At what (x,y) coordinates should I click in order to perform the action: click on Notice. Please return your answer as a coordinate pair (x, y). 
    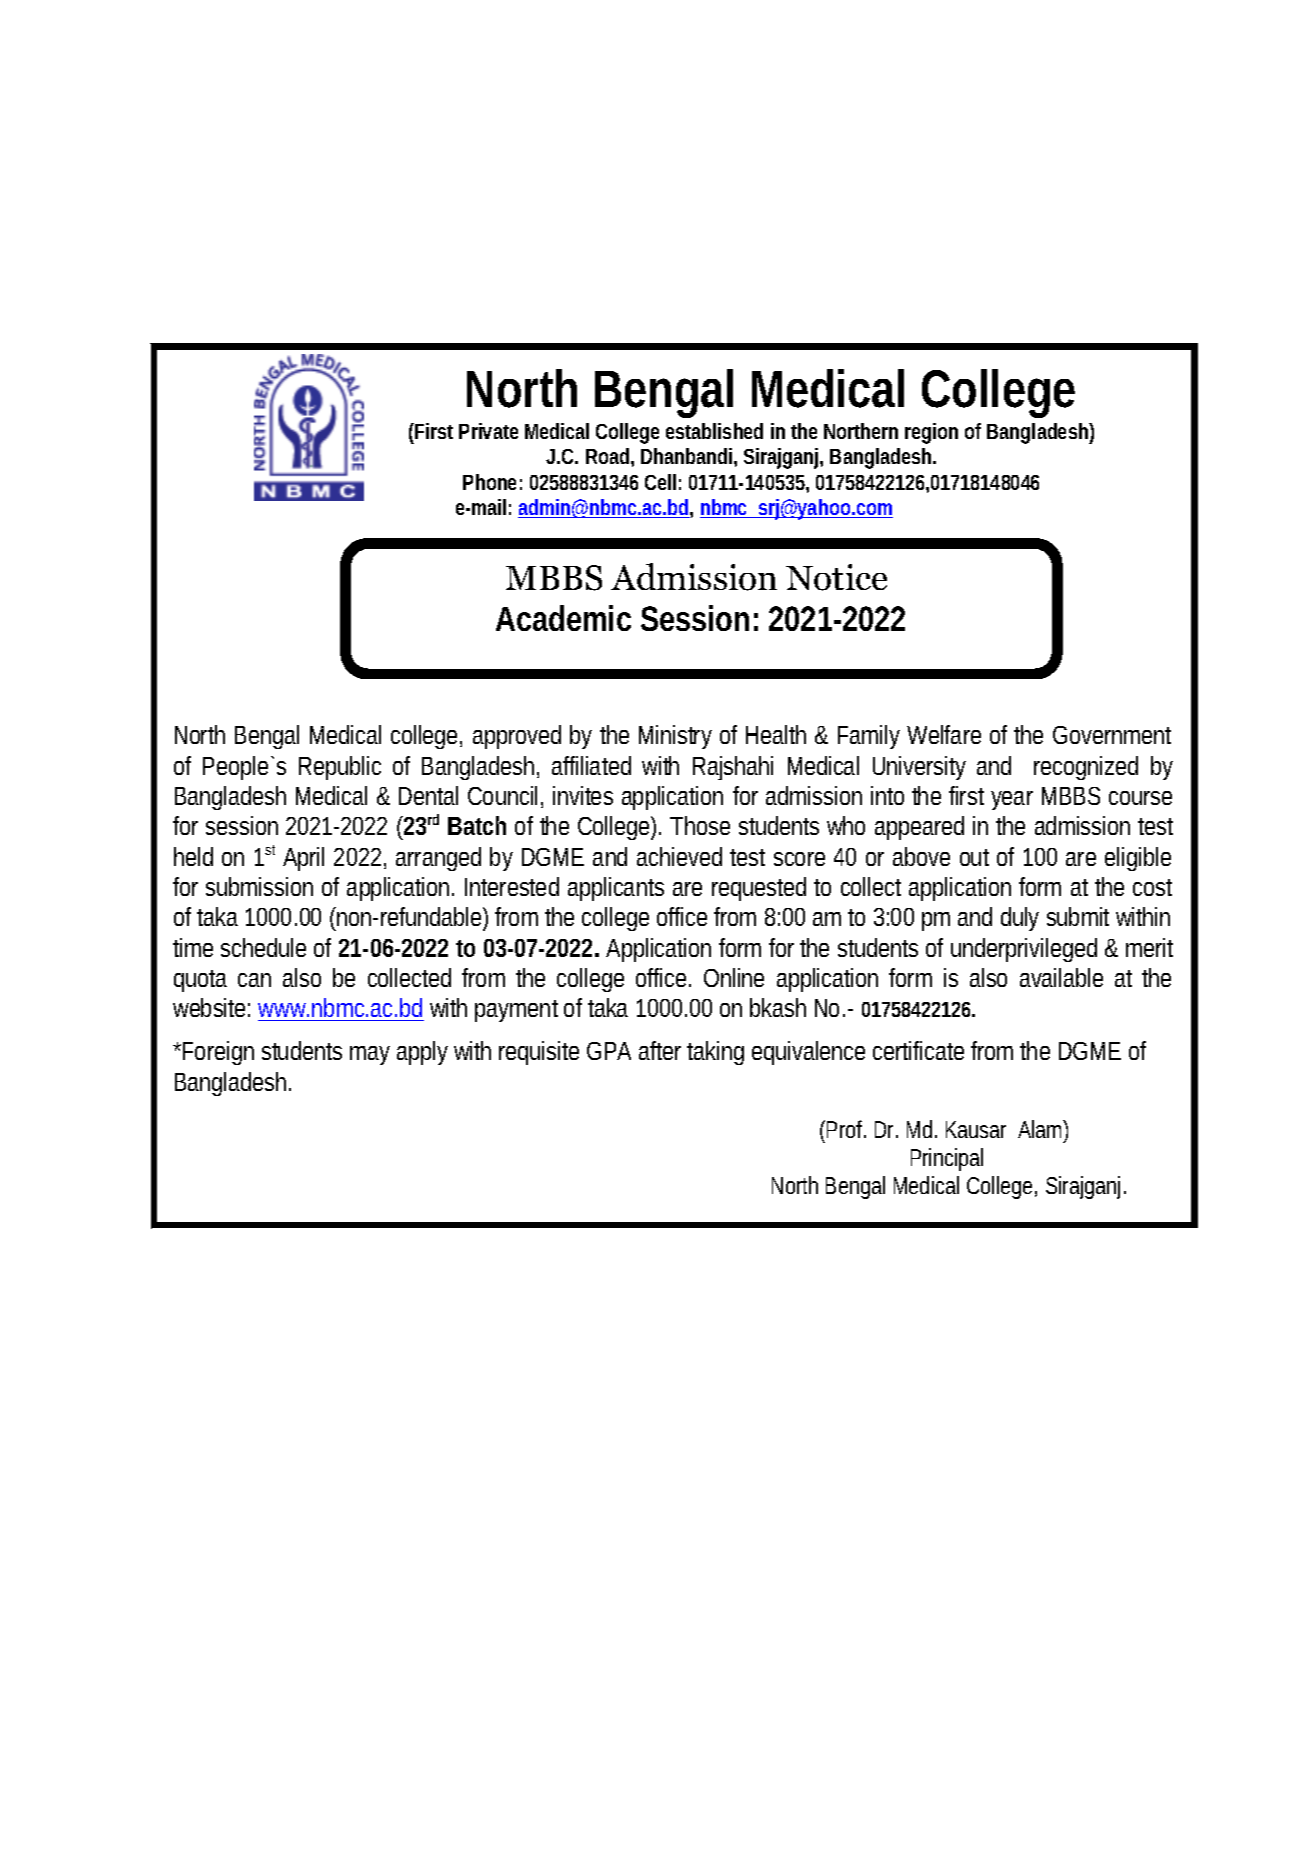
    Looking at the image, I should click on (836, 577).
